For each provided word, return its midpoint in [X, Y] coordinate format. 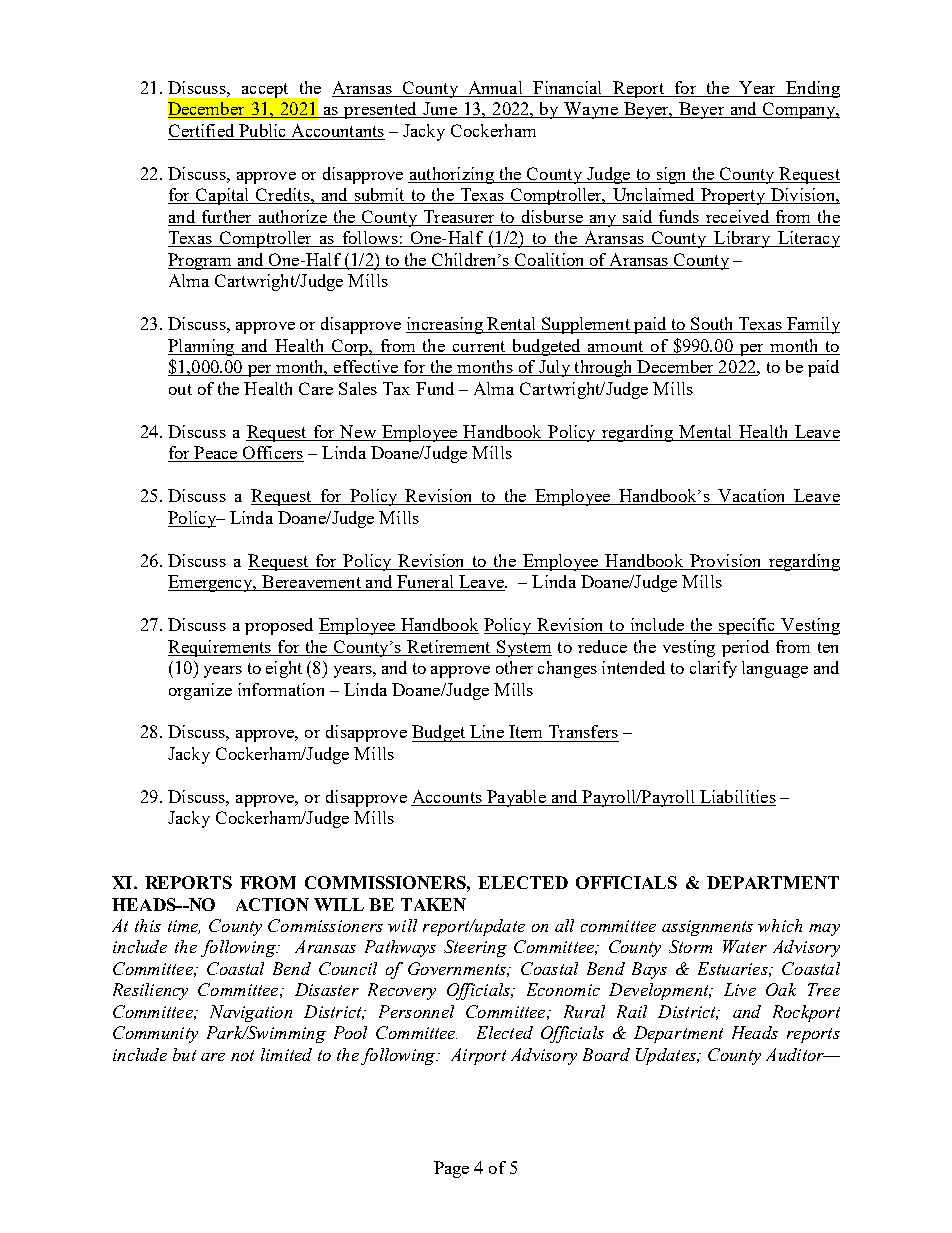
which [780, 925]
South [712, 325]
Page [451, 1169]
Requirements [220, 648]
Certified [202, 132]
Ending [812, 89]
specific [747, 626]
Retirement [448, 646]
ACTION [272, 904]
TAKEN [433, 904]
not [242, 1055]
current [479, 346]
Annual [495, 89]
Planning [202, 347]
